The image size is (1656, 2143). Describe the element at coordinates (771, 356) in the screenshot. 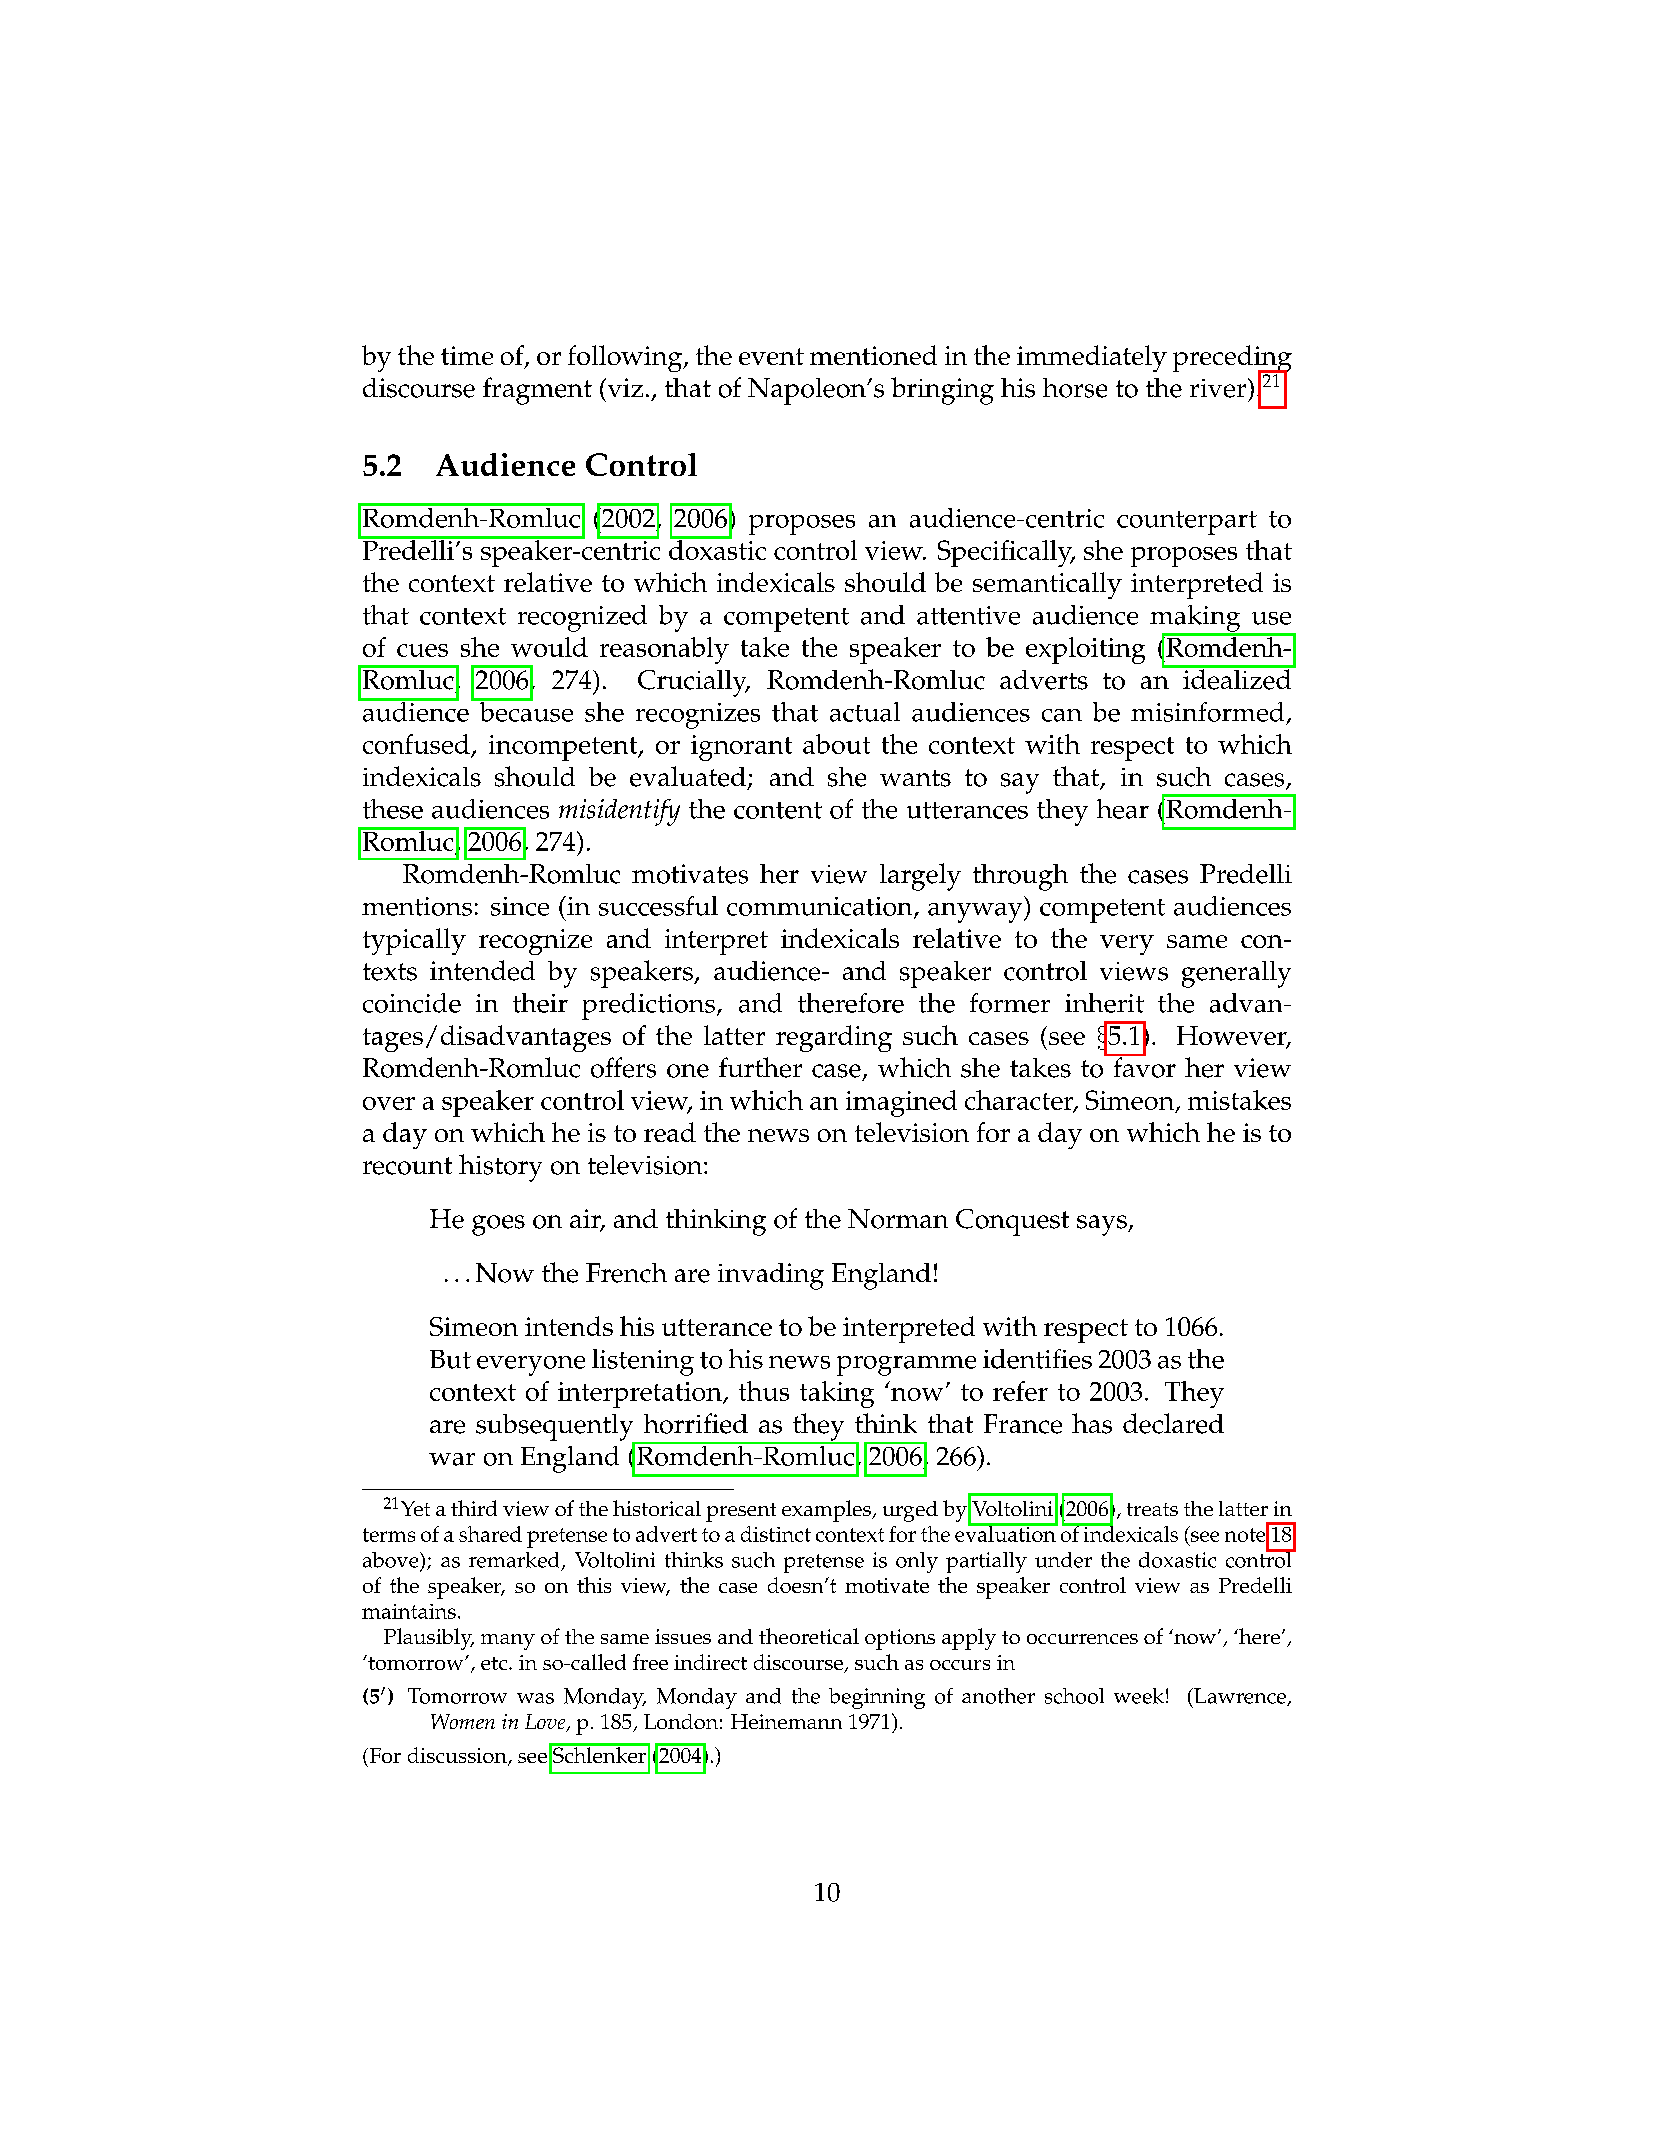

I see `event` at that location.
